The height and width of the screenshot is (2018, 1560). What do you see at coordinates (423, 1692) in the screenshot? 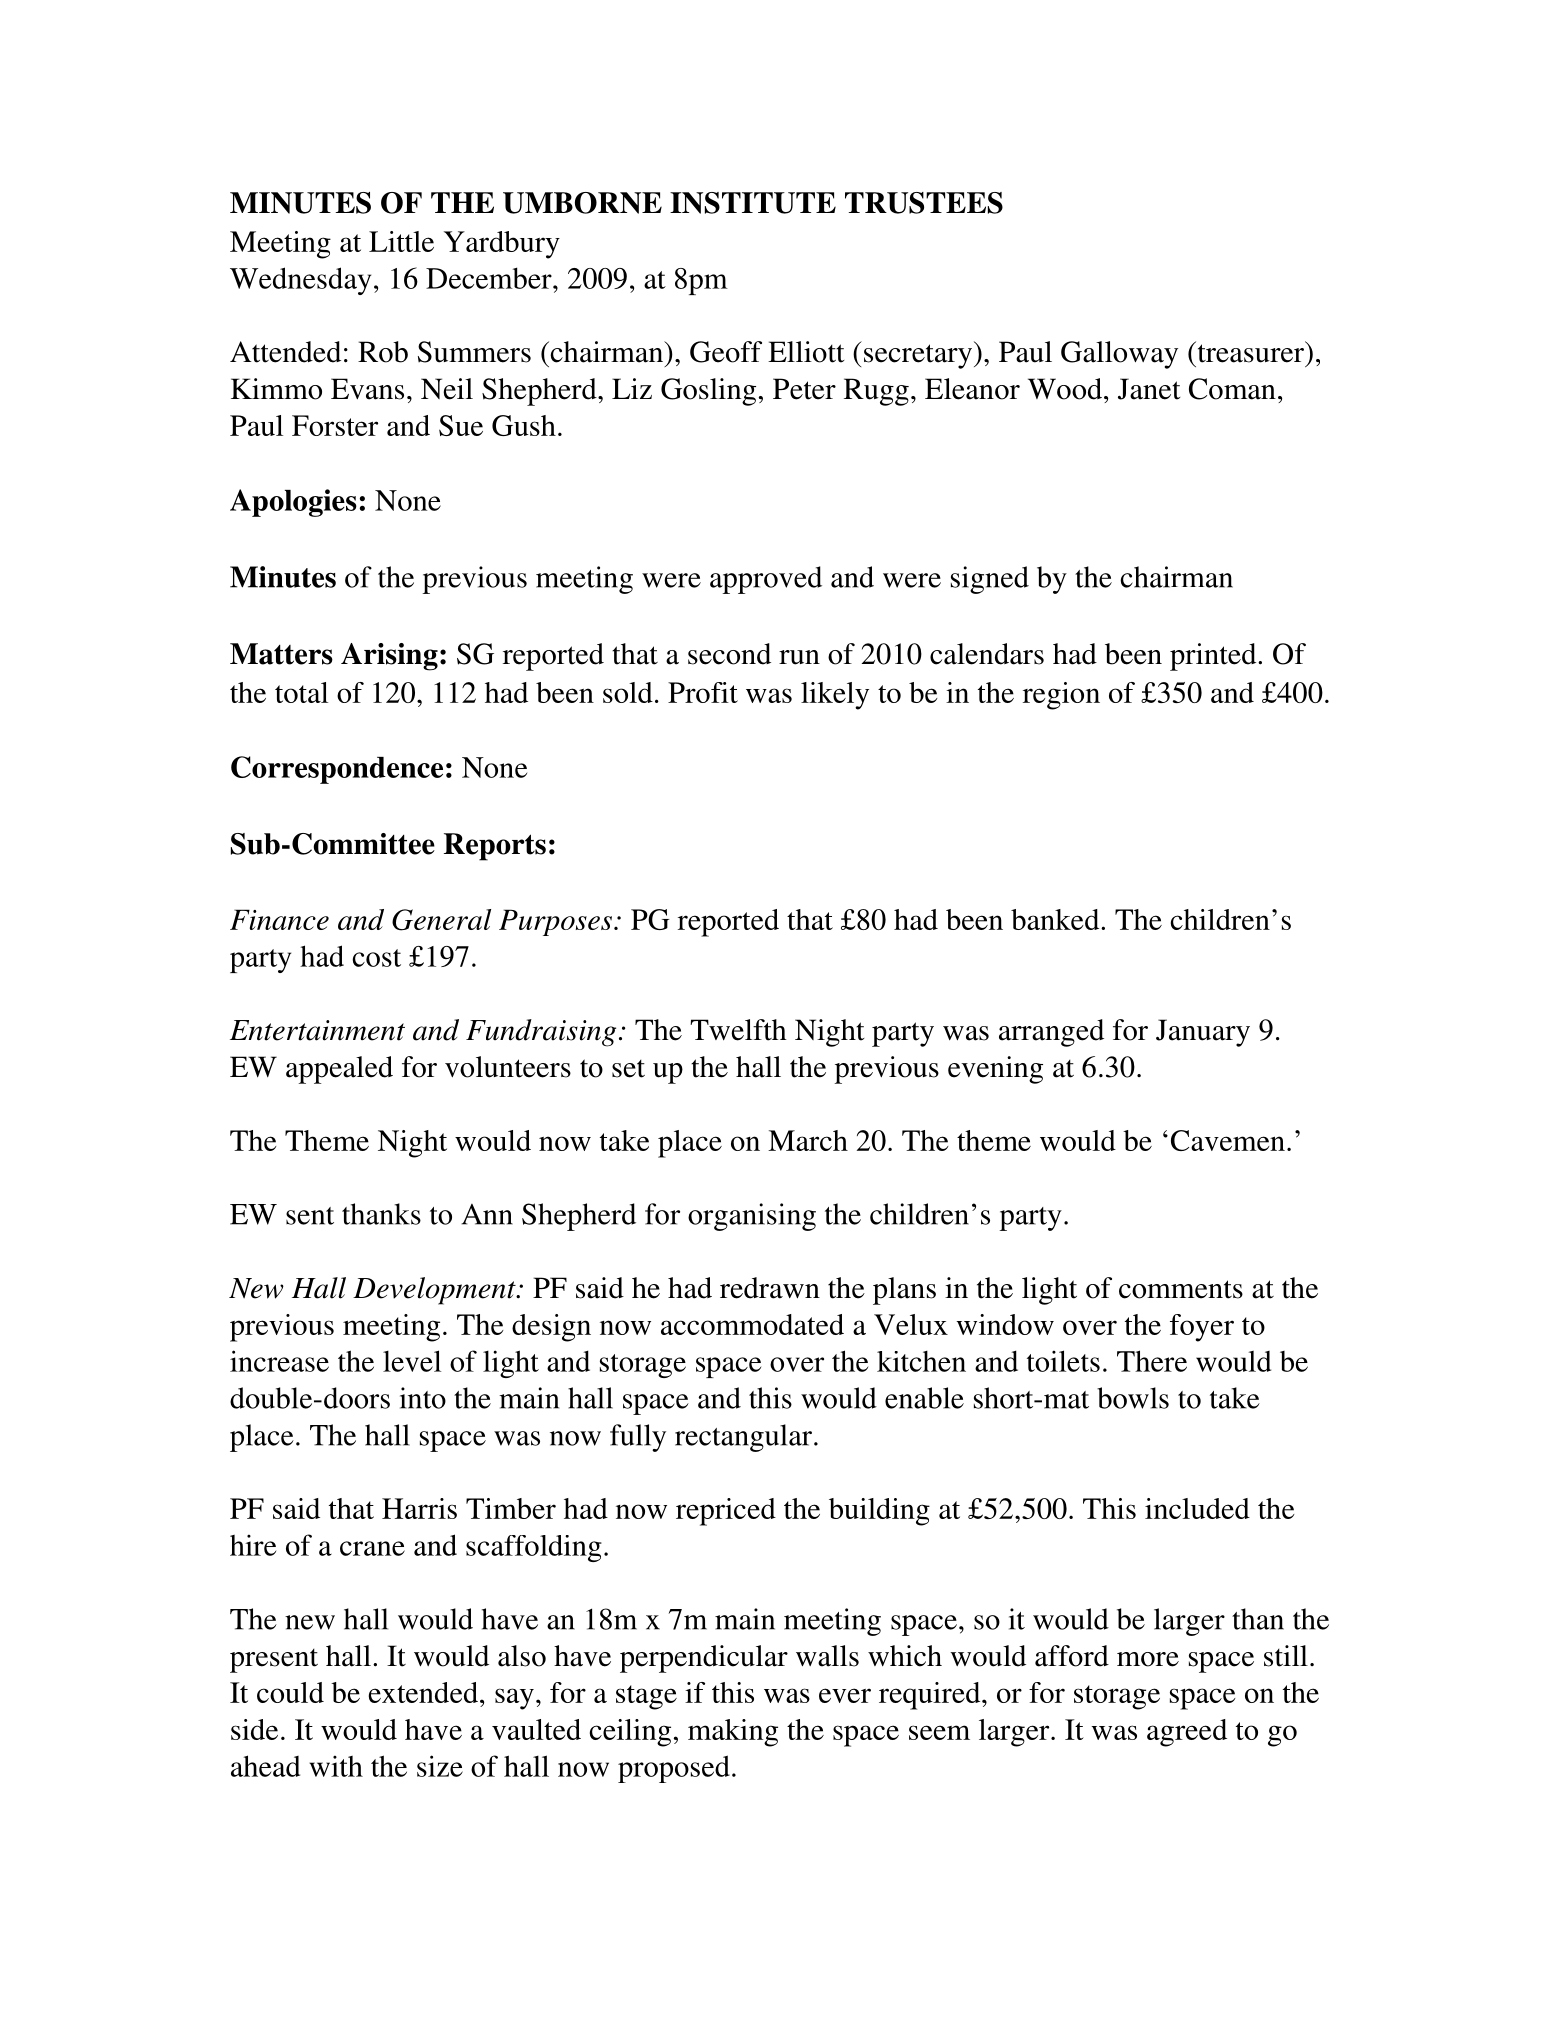
I see `extended` at bounding box center [423, 1692].
